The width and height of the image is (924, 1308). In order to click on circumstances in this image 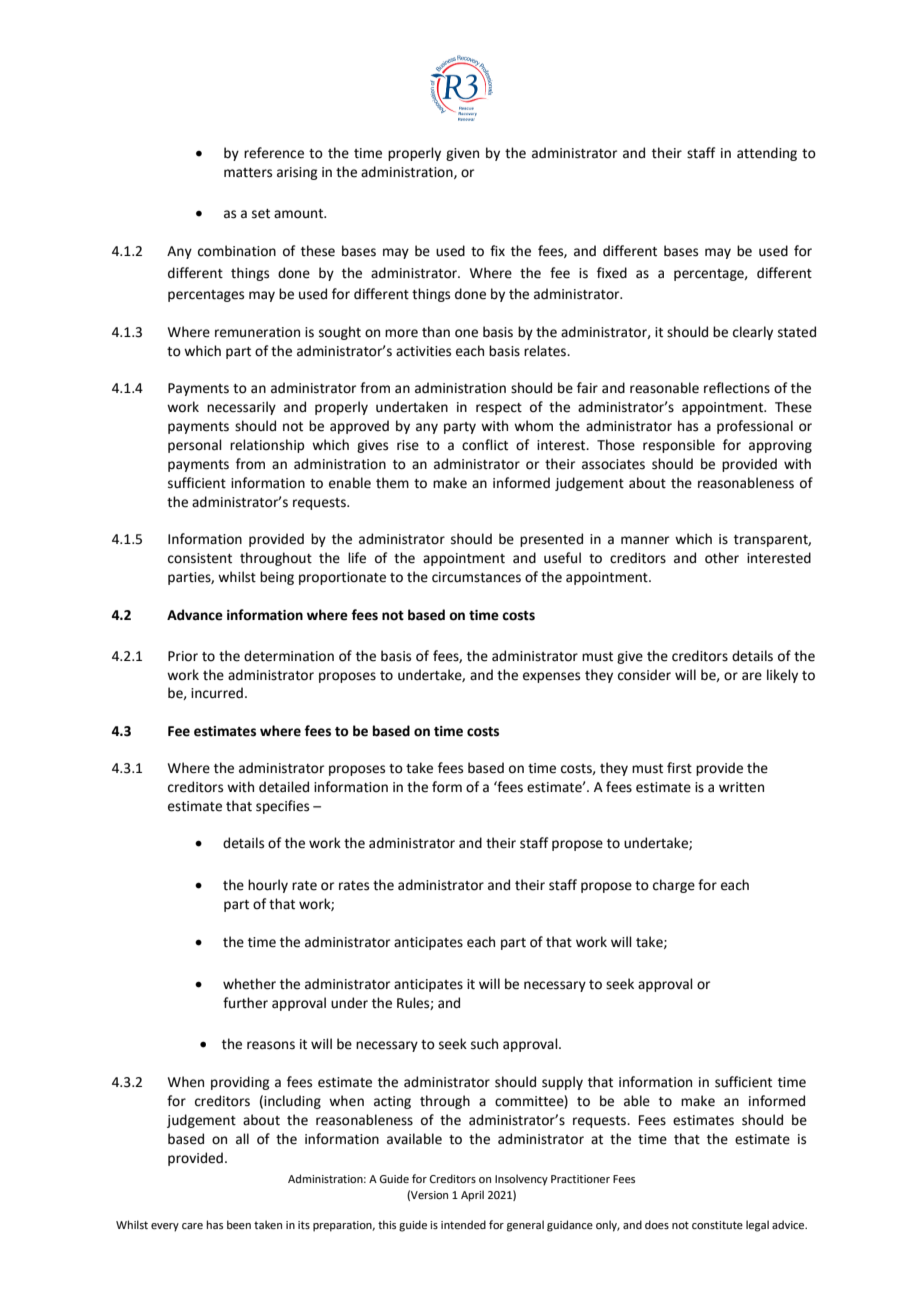, I will do `click(476, 577)`.
